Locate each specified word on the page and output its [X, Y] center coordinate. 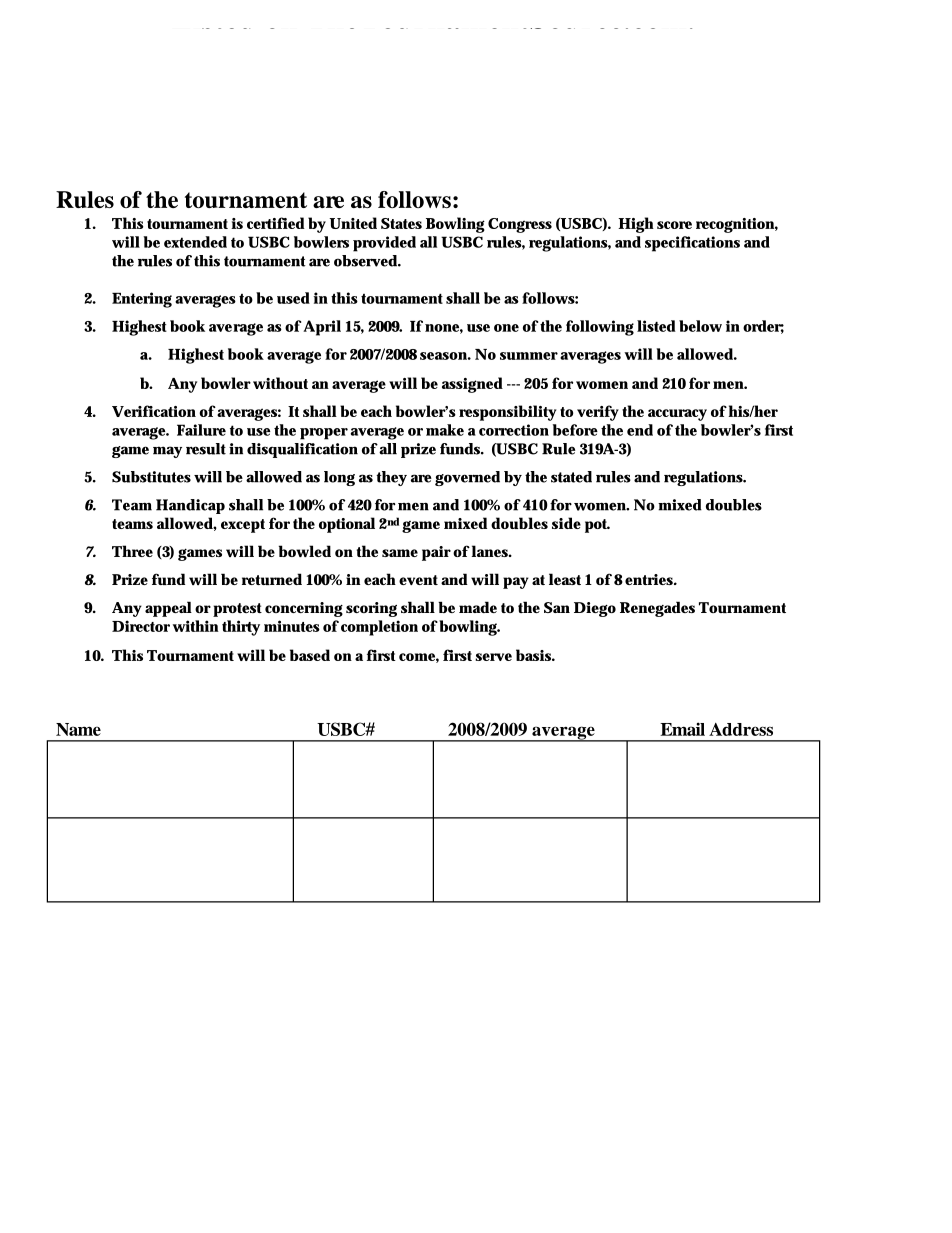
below [700, 326]
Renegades [657, 609]
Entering [142, 300]
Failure [201, 430]
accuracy [677, 415]
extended [195, 242]
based [310, 655]
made [478, 607]
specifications [692, 244]
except [243, 526]
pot [597, 526]
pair [436, 553]
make [445, 430]
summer [529, 356]
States [401, 223]
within [196, 626]
